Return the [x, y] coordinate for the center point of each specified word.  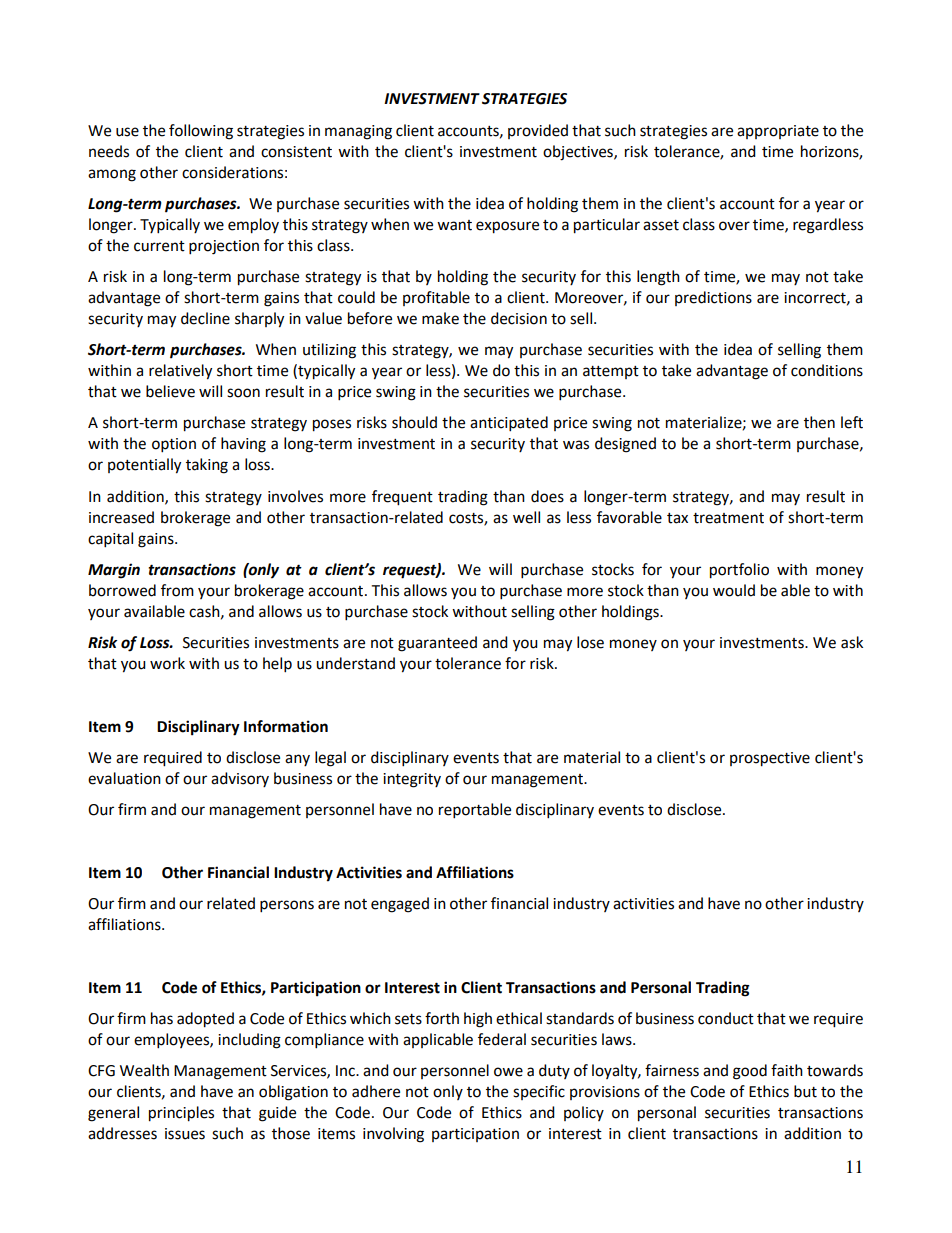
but [805, 1091]
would [734, 590]
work [167, 663]
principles [181, 1114]
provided [538, 131]
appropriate [778, 132]
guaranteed [437, 644]
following [201, 132]
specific [539, 1092]
